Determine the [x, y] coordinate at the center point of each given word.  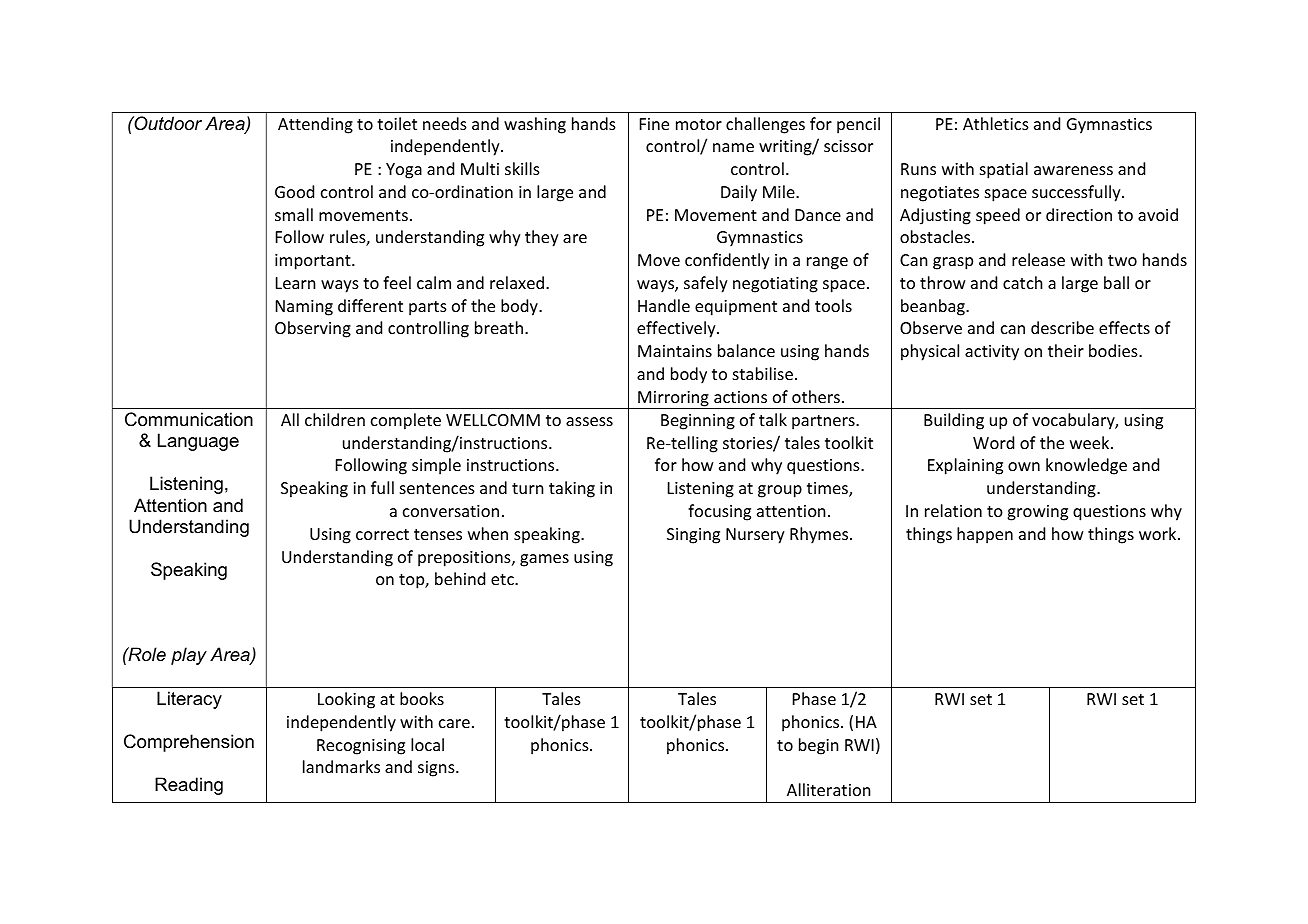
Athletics [996, 123]
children [335, 419]
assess [589, 421]
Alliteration [829, 789]
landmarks [341, 766]
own [1024, 466]
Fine [654, 124]
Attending [315, 125]
